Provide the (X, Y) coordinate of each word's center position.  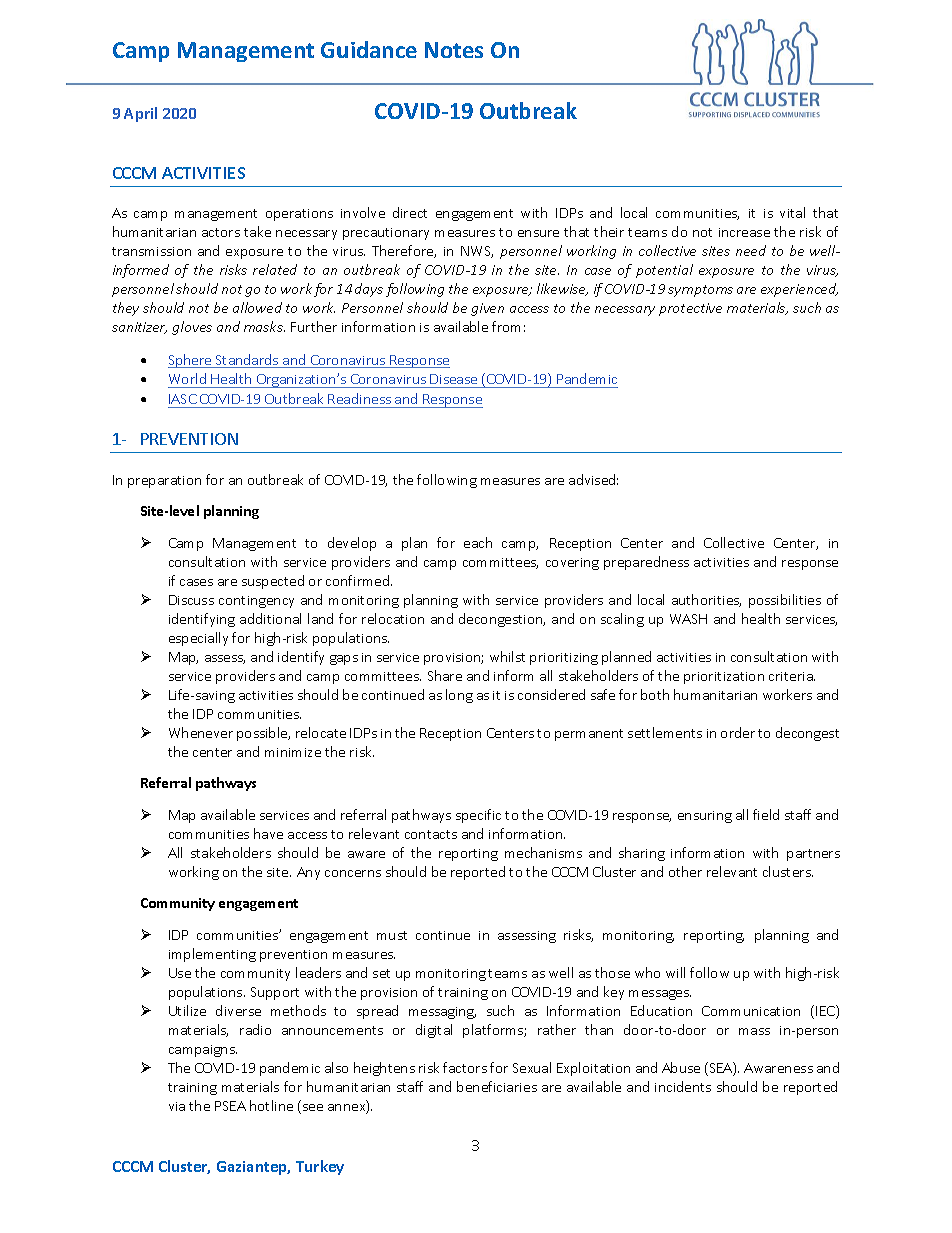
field (766, 814)
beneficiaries (497, 1086)
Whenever (201, 732)
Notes (454, 50)
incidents (683, 1086)
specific (478, 816)
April (140, 114)
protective (690, 309)
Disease (453, 379)
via (177, 1106)
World (187, 378)
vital (792, 212)
